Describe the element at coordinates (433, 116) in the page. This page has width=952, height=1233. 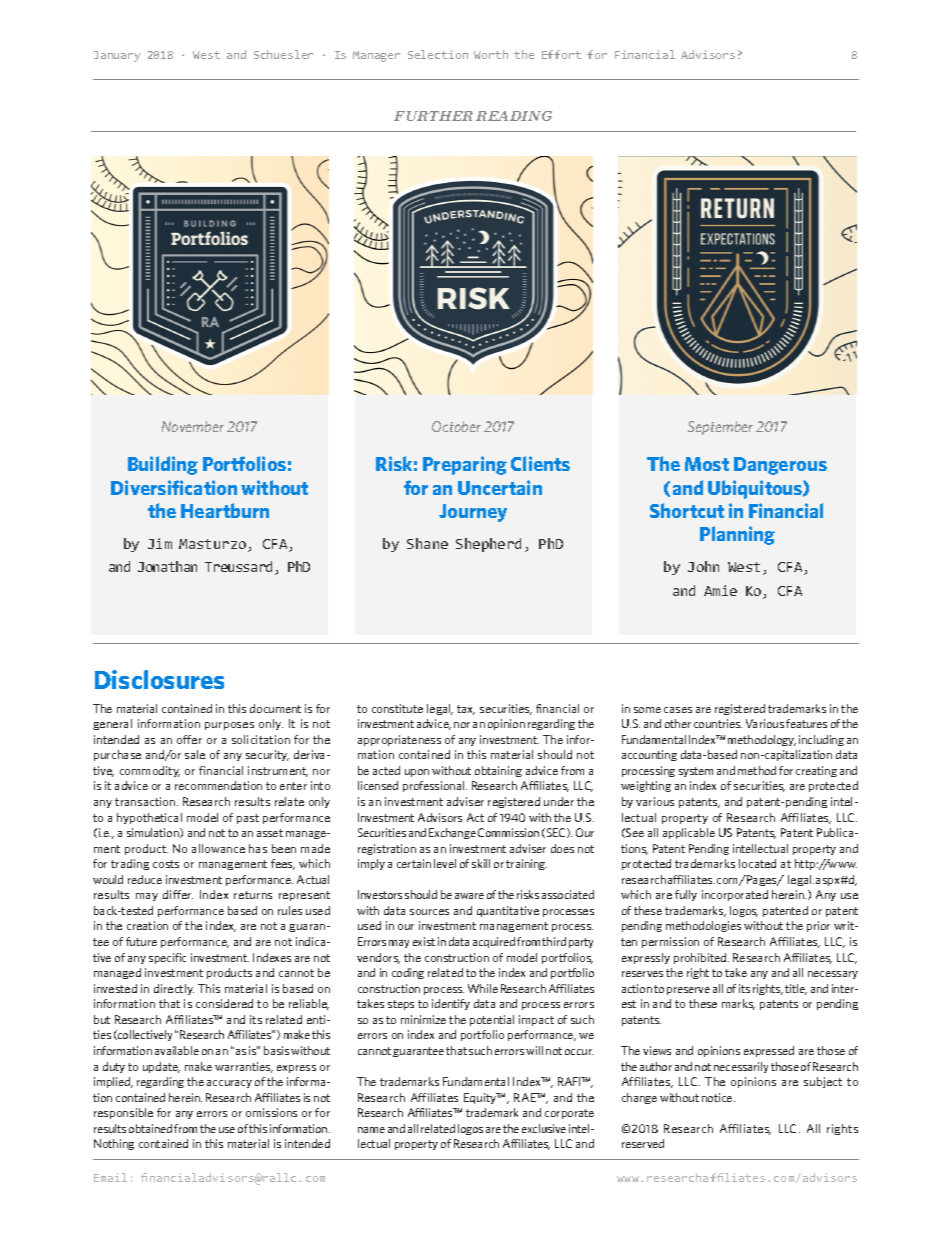
I see `FURTHER` at that location.
